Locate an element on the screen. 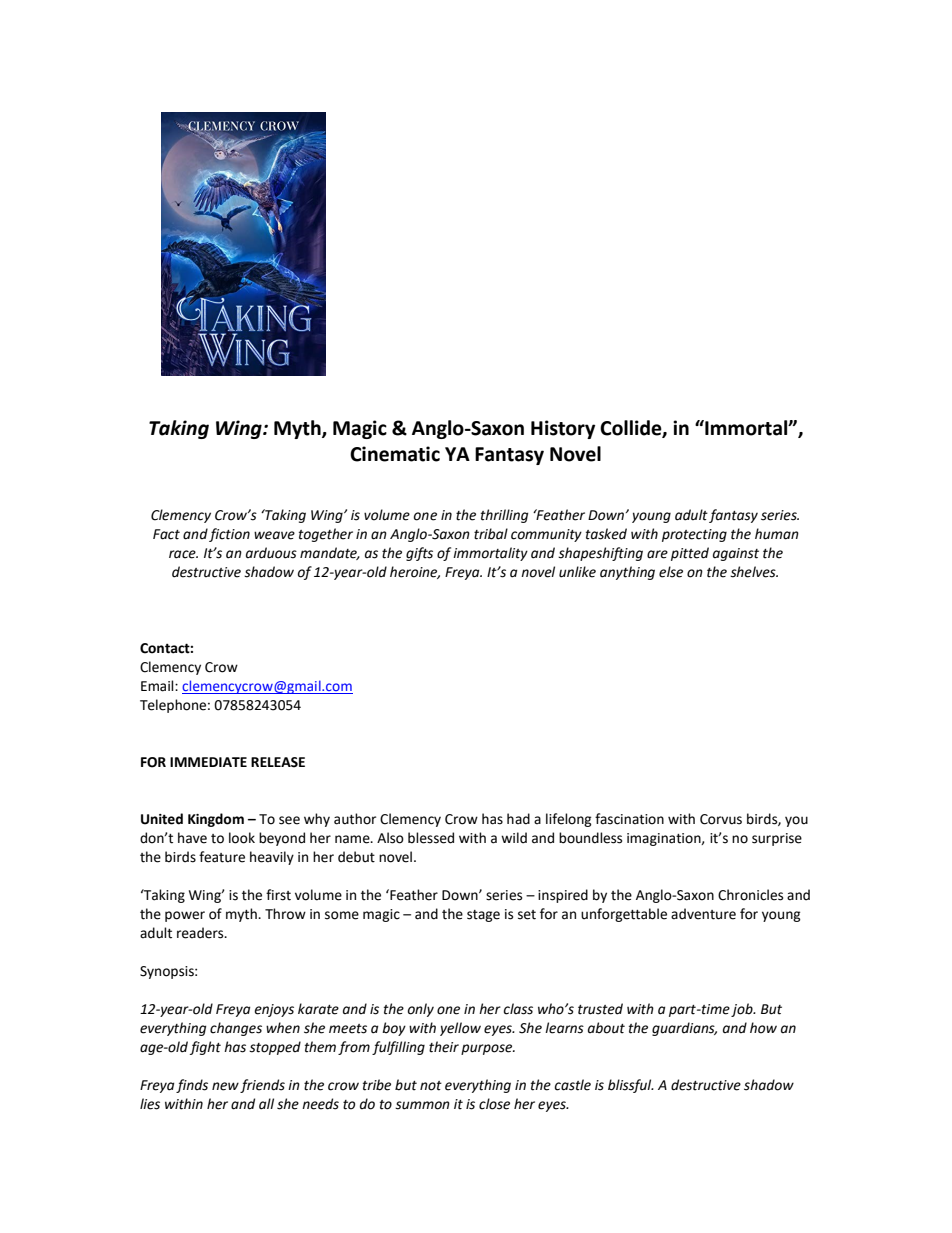 The width and height of the screenshot is (952, 1233). not is located at coordinates (431, 1086).
